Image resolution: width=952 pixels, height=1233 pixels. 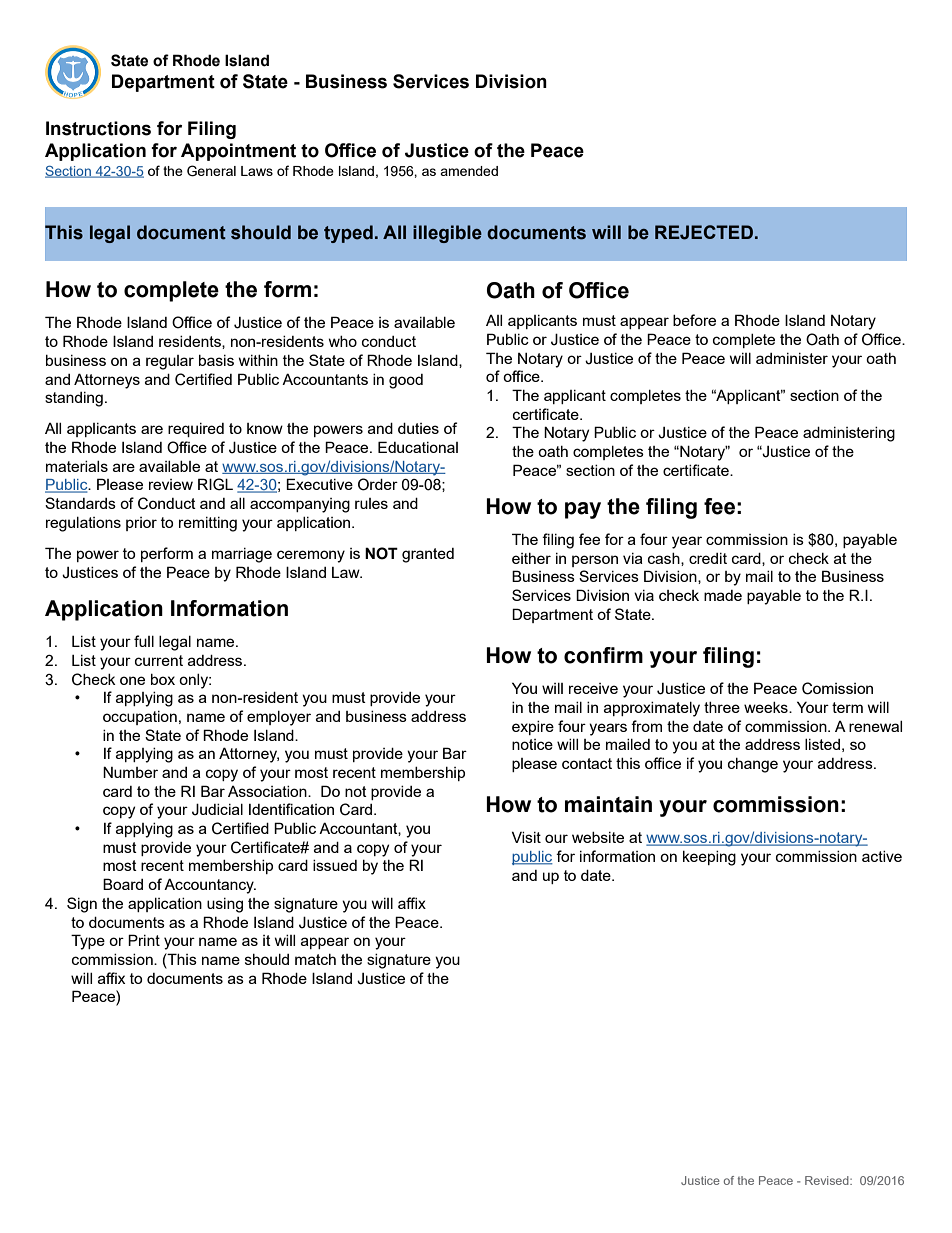 What do you see at coordinates (828, 1180) in the page?
I see `Revised` at bounding box center [828, 1180].
